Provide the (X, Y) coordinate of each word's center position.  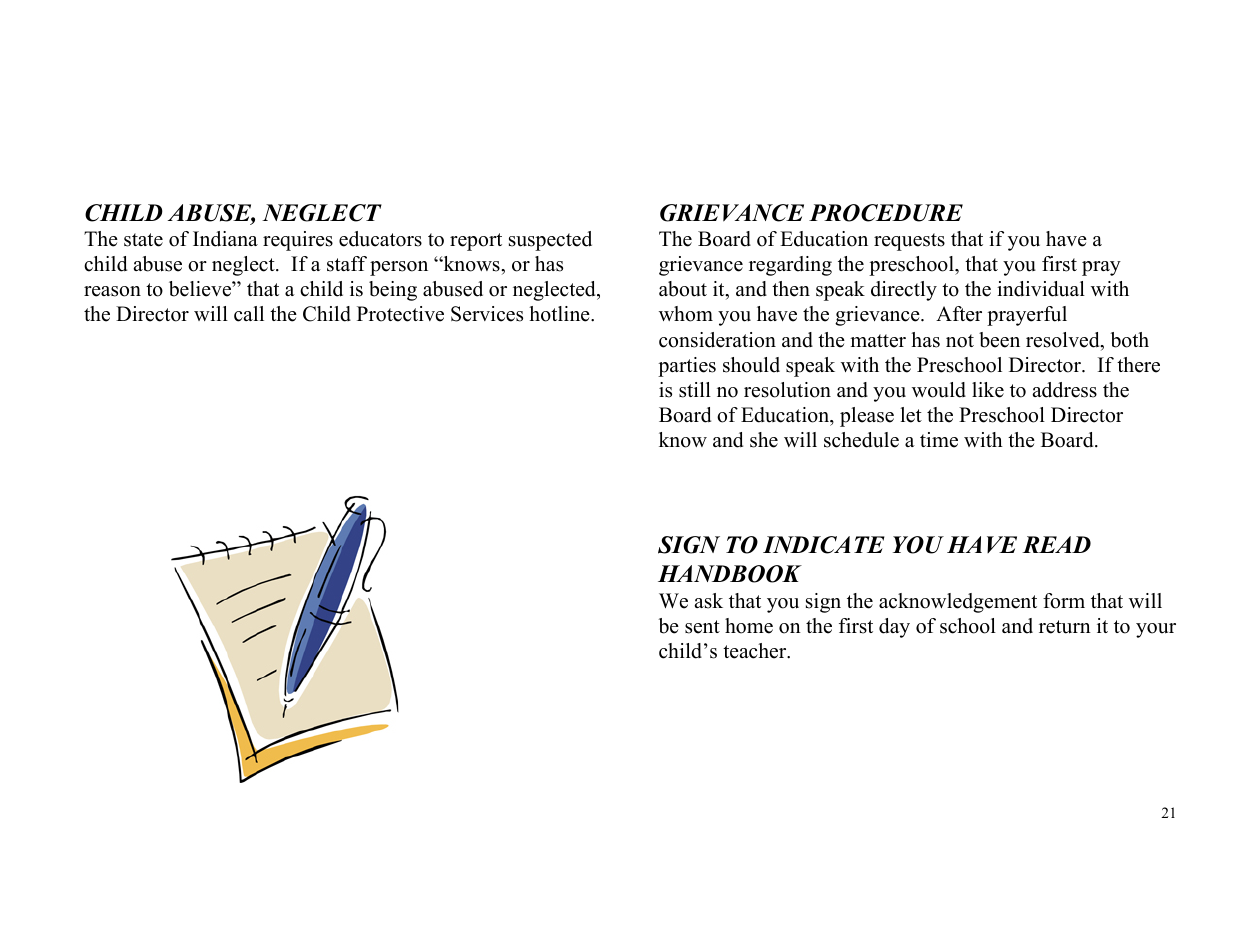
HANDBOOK (730, 574)
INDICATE (824, 545)
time (939, 440)
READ (1056, 544)
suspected (550, 241)
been (999, 340)
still (695, 390)
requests (909, 242)
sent (702, 627)
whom (686, 314)
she (764, 440)
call (249, 314)
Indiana (225, 239)
